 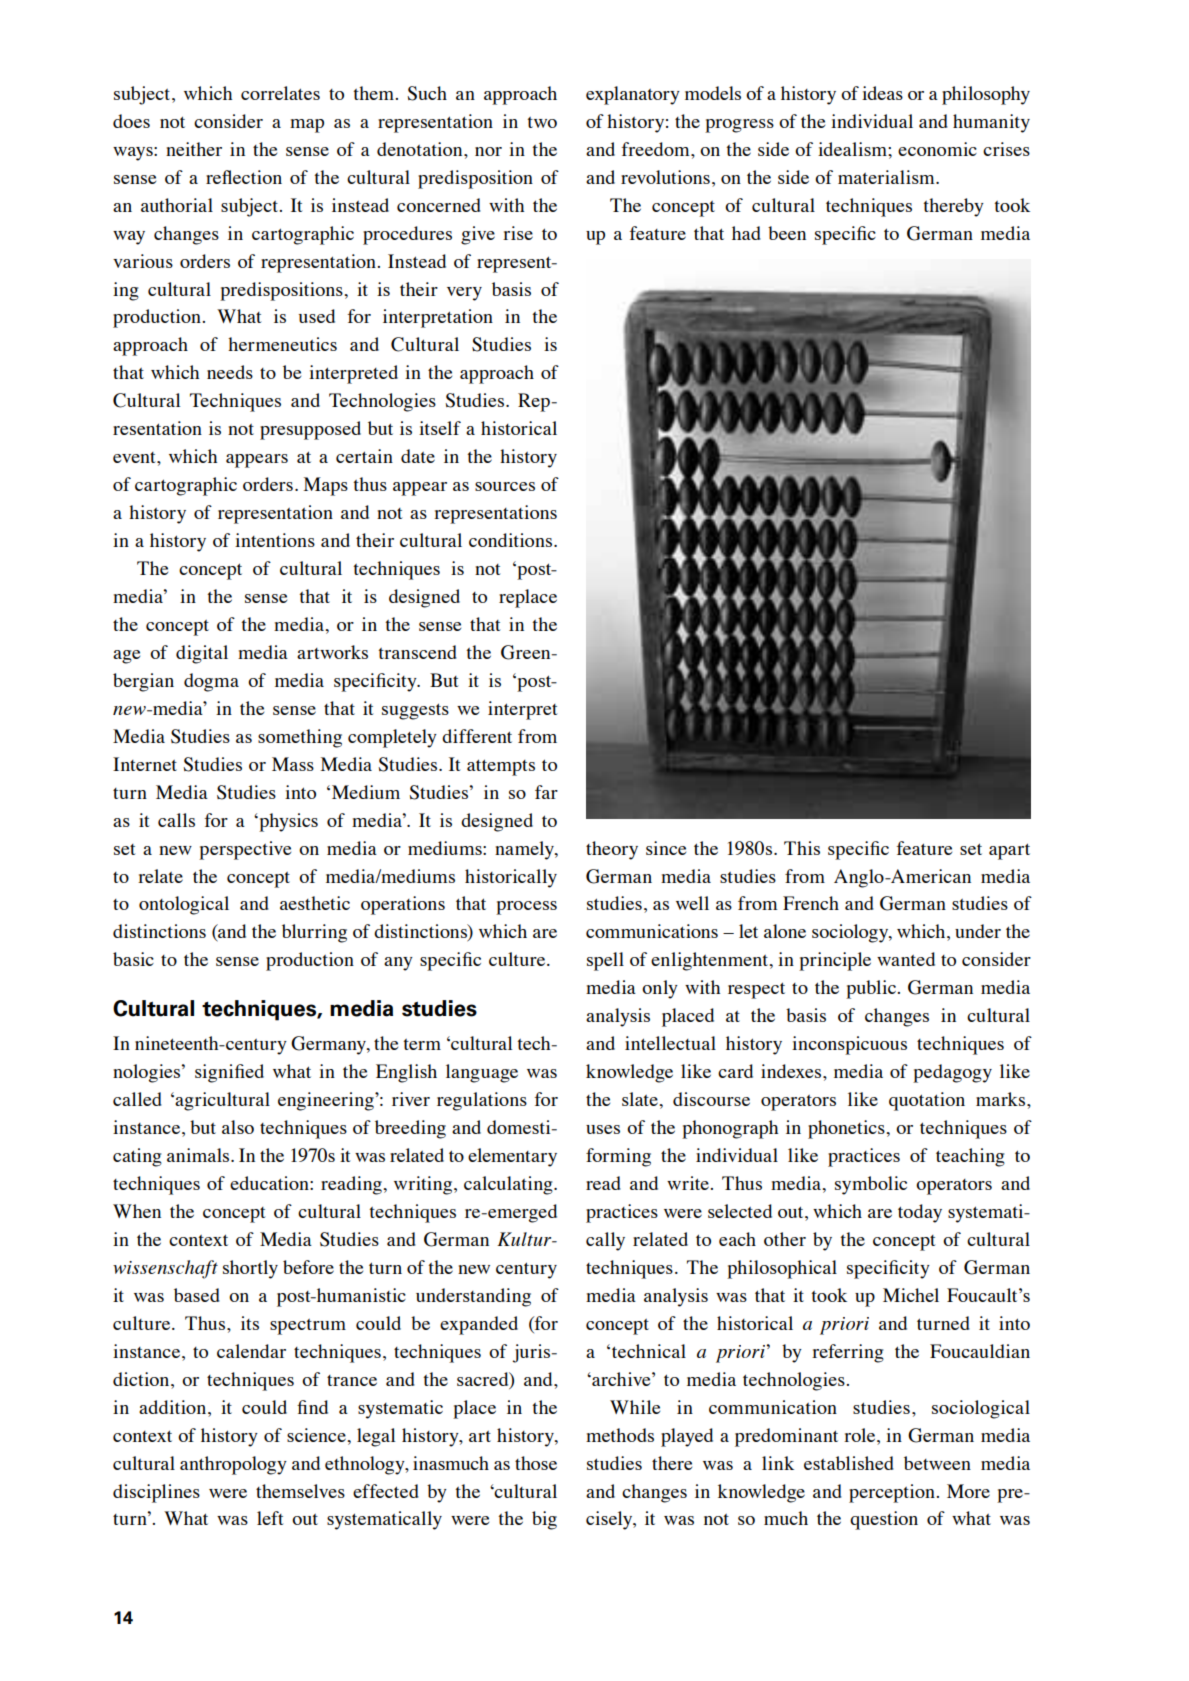 I want to click on uses, so click(x=603, y=1129).
